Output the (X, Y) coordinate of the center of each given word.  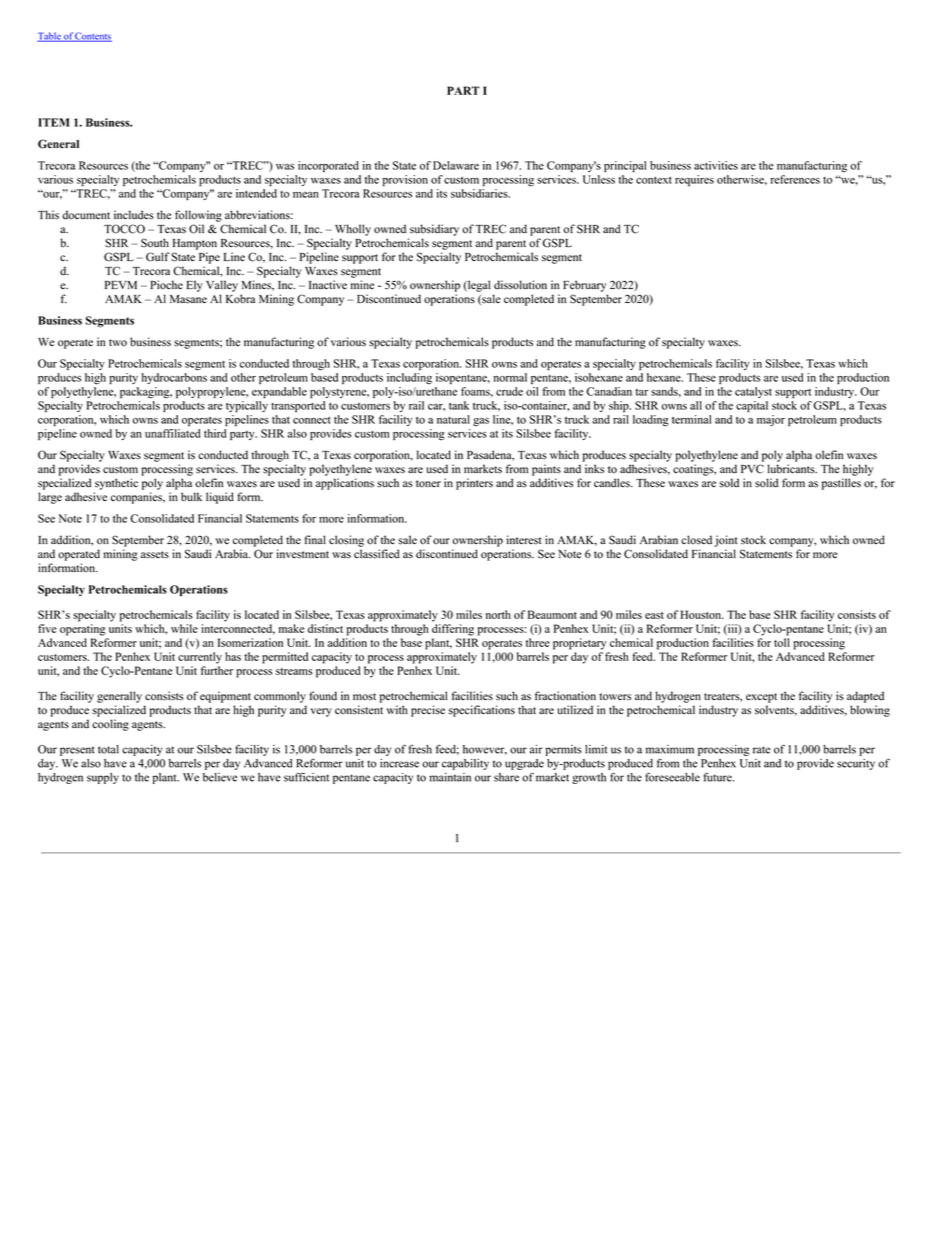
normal (510, 377)
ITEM (54, 122)
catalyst (753, 392)
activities (716, 165)
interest (524, 540)
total (108, 749)
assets (155, 555)
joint (726, 541)
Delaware (456, 165)
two (118, 343)
